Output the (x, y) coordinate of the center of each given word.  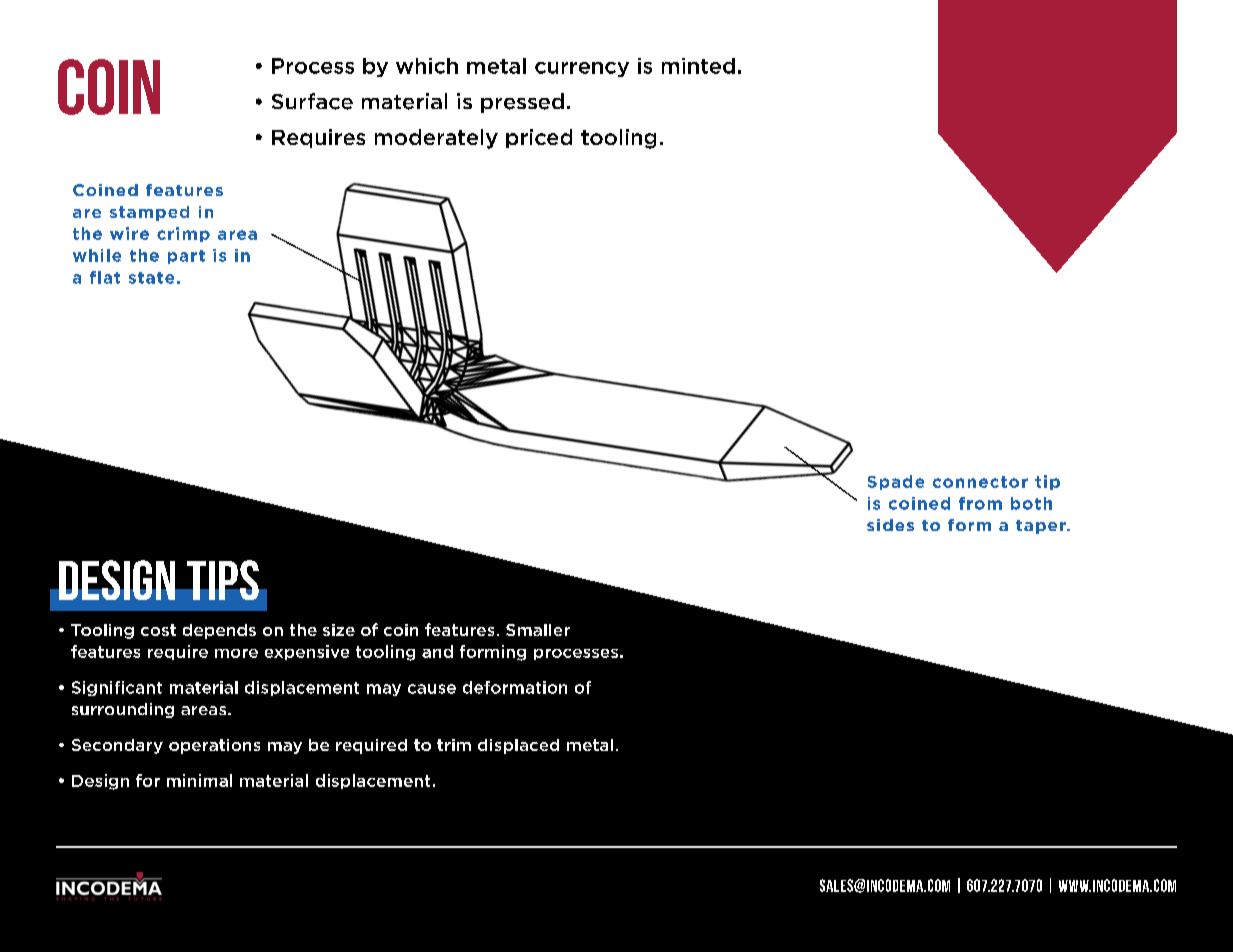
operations (214, 746)
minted (698, 66)
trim (454, 745)
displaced (518, 746)
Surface (312, 101)
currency (582, 69)
